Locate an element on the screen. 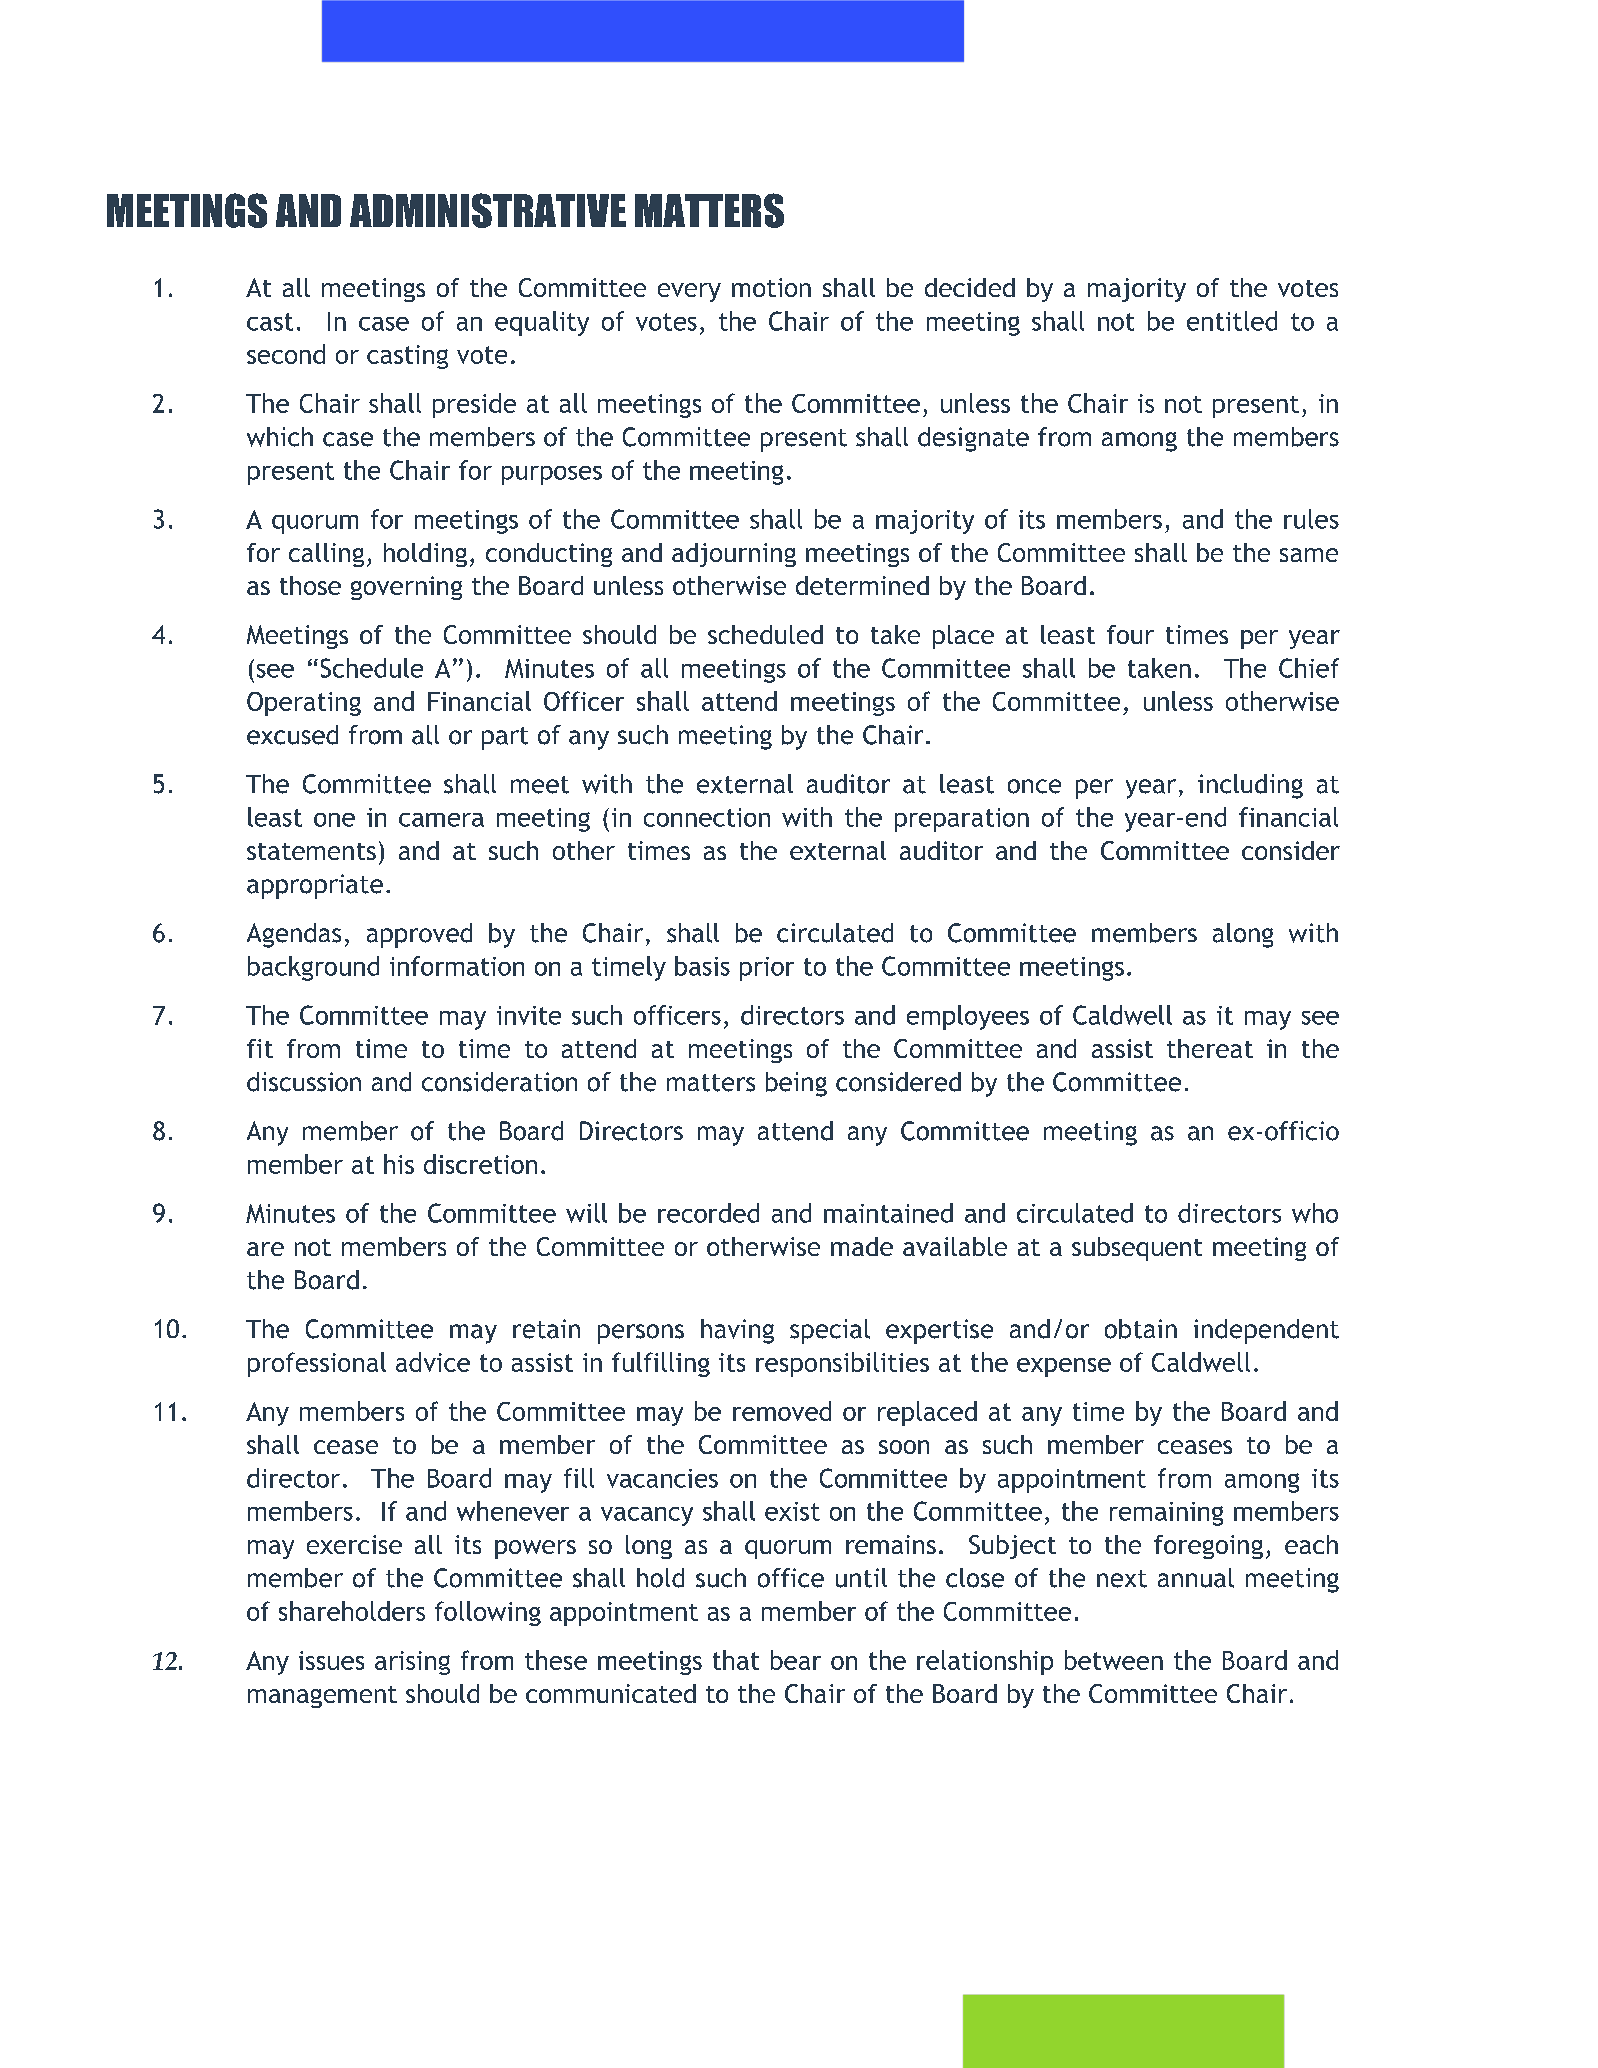  bear is located at coordinates (796, 1660).
